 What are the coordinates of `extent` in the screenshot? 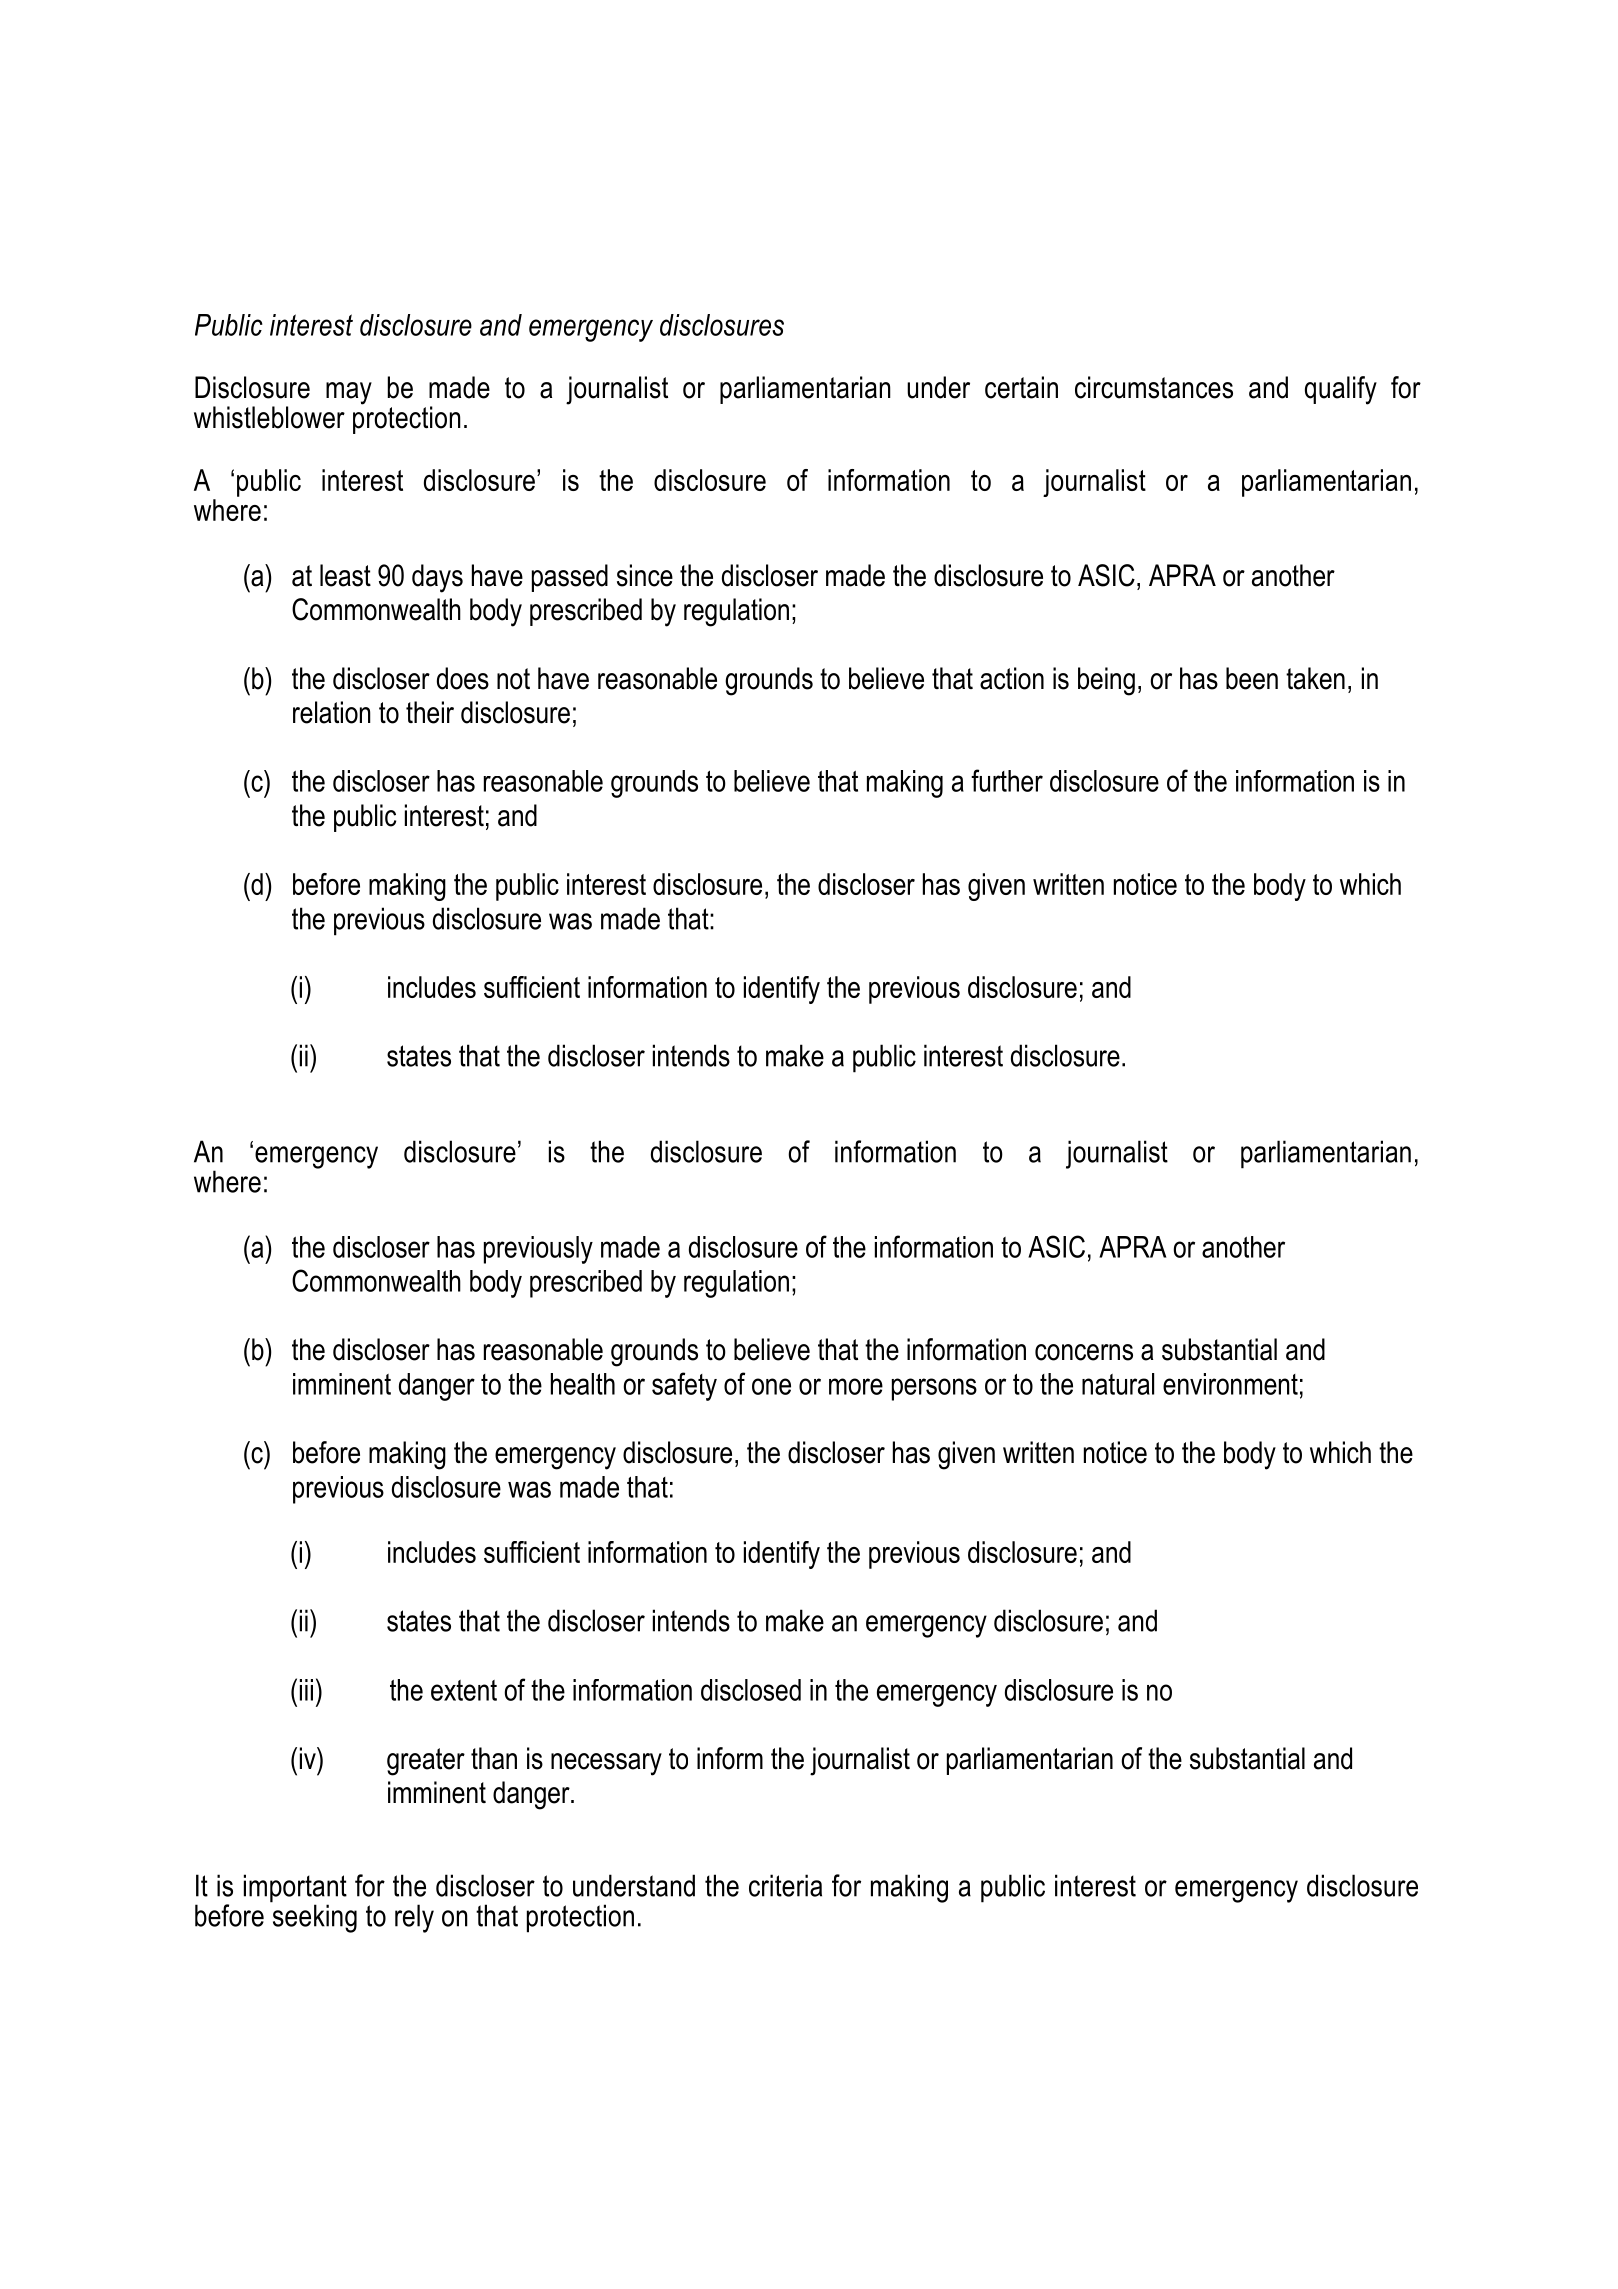 It's located at (464, 1690).
